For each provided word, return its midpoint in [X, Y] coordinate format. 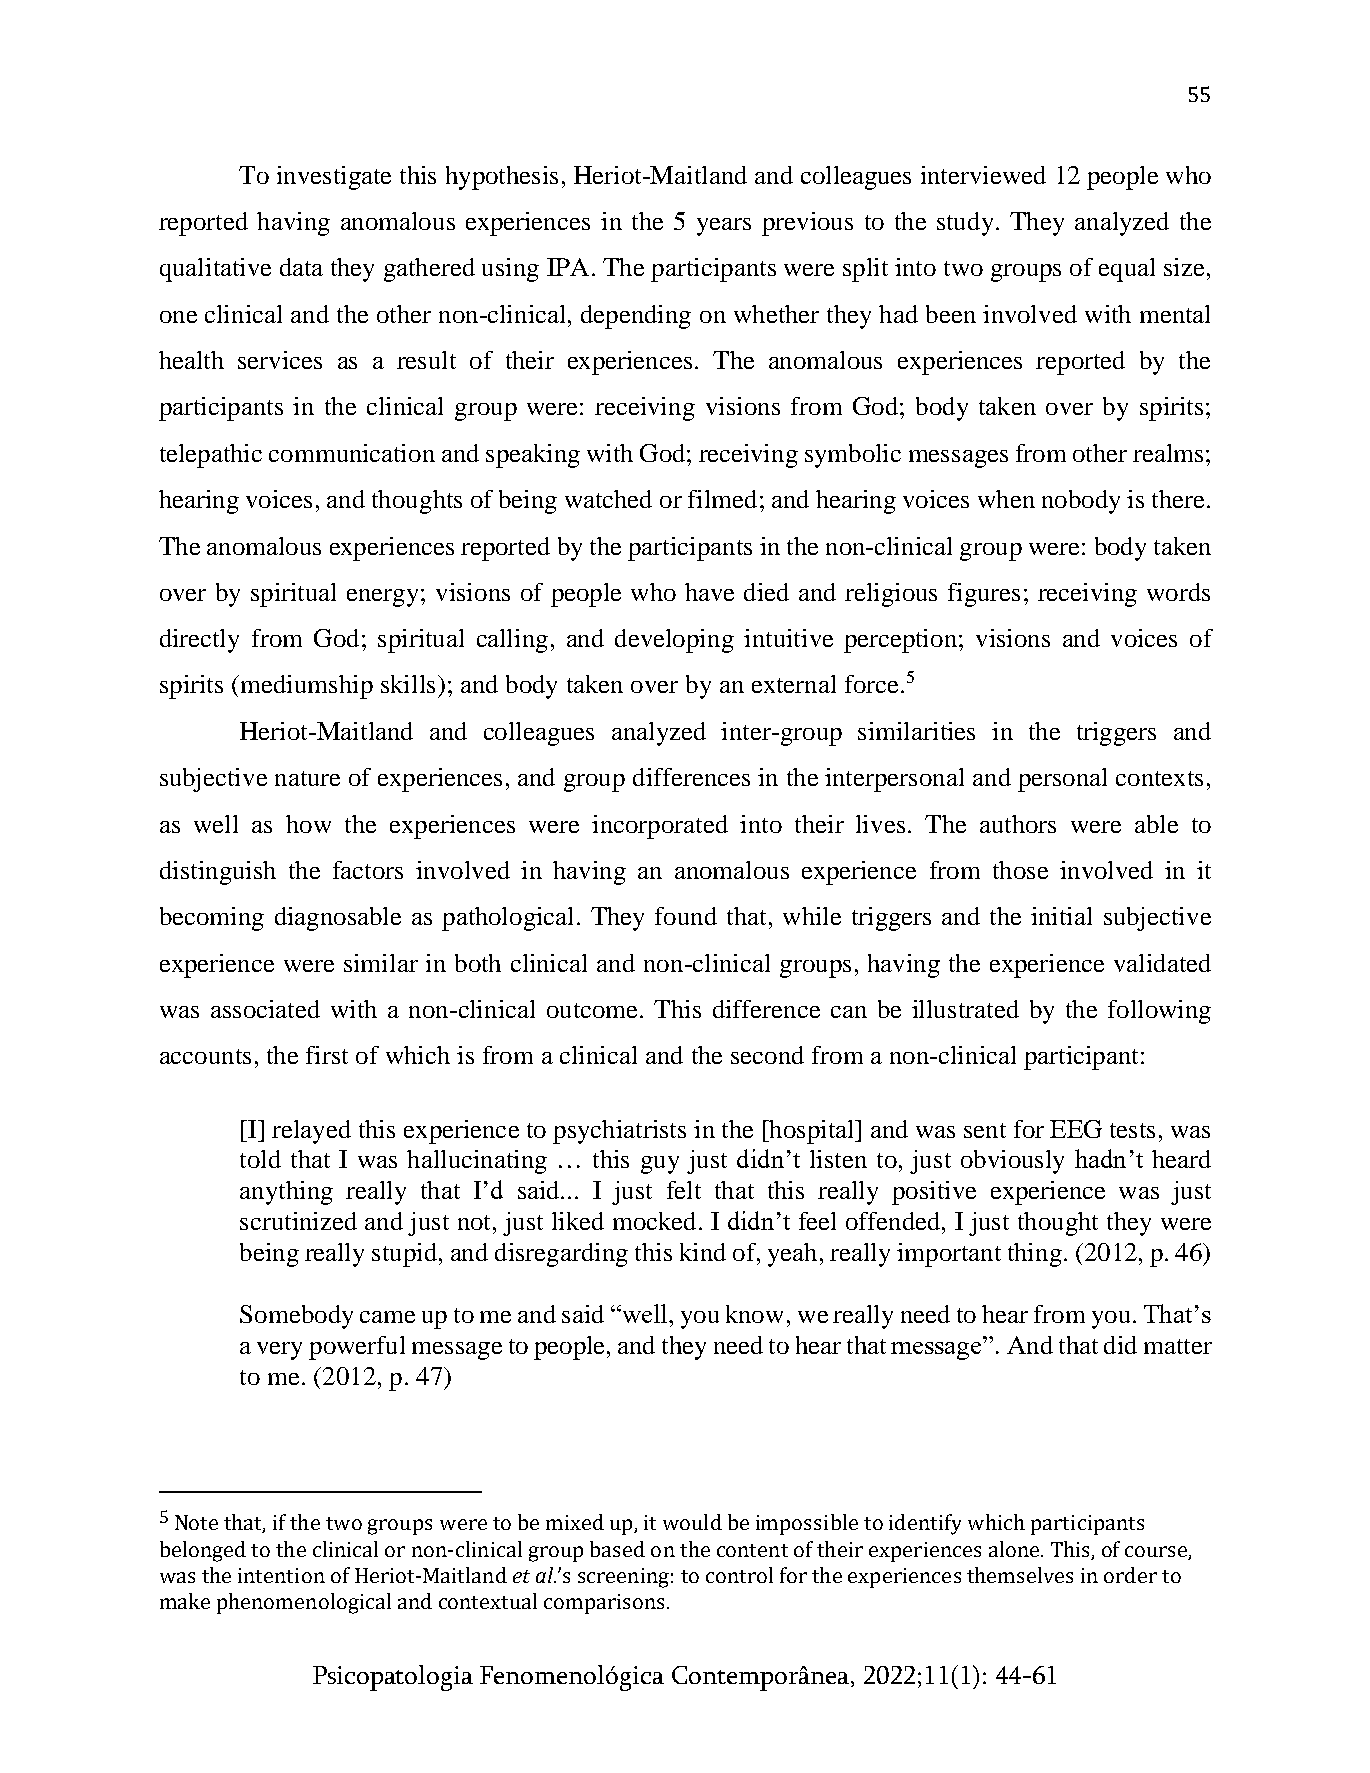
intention [281, 1575]
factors [368, 870]
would [692, 1522]
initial [1061, 916]
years [724, 227]
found [686, 916]
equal [1127, 270]
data [301, 267]
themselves [1020, 1575]
